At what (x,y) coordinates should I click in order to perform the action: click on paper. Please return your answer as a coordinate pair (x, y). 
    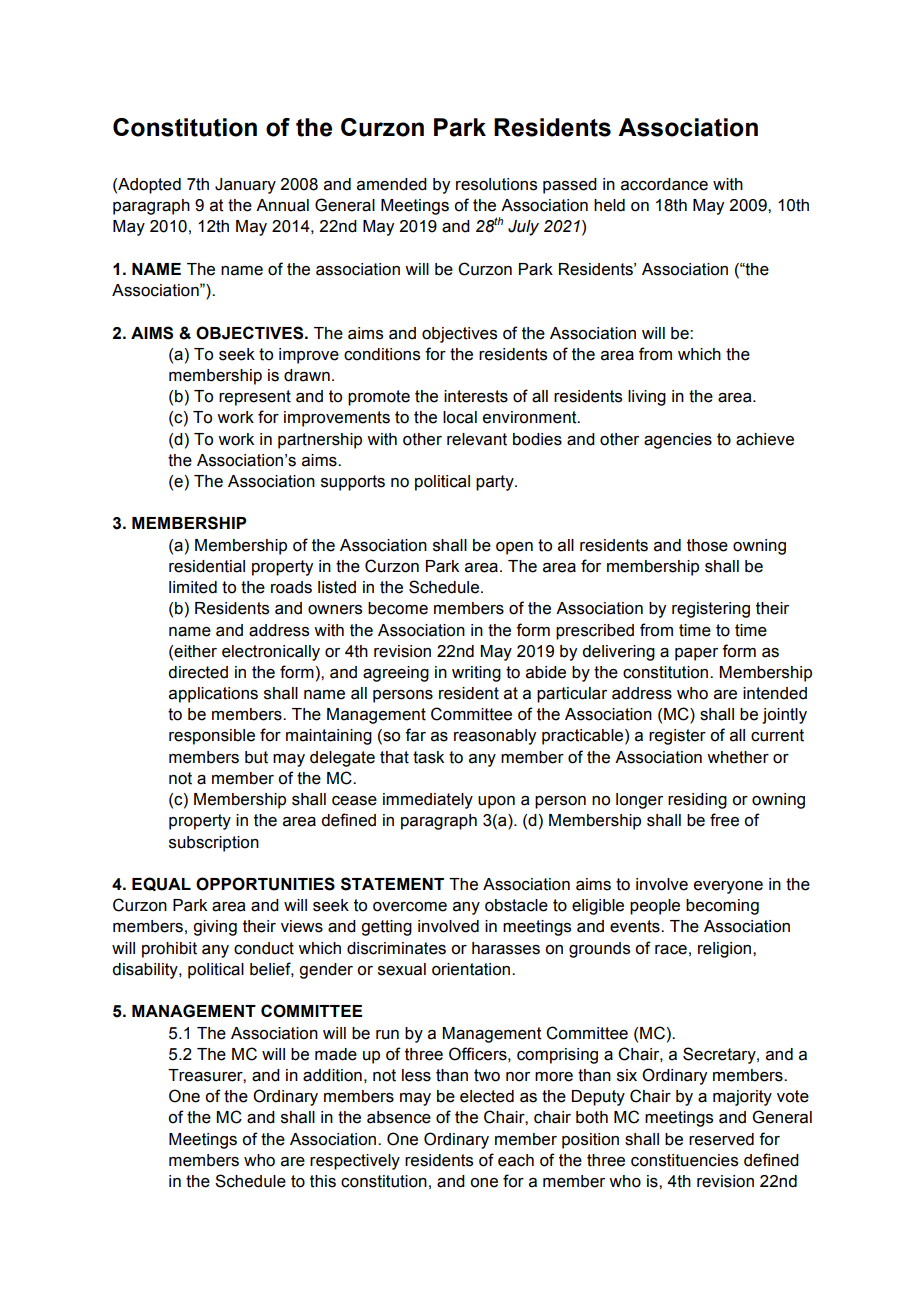
    Looking at the image, I should click on (696, 654).
